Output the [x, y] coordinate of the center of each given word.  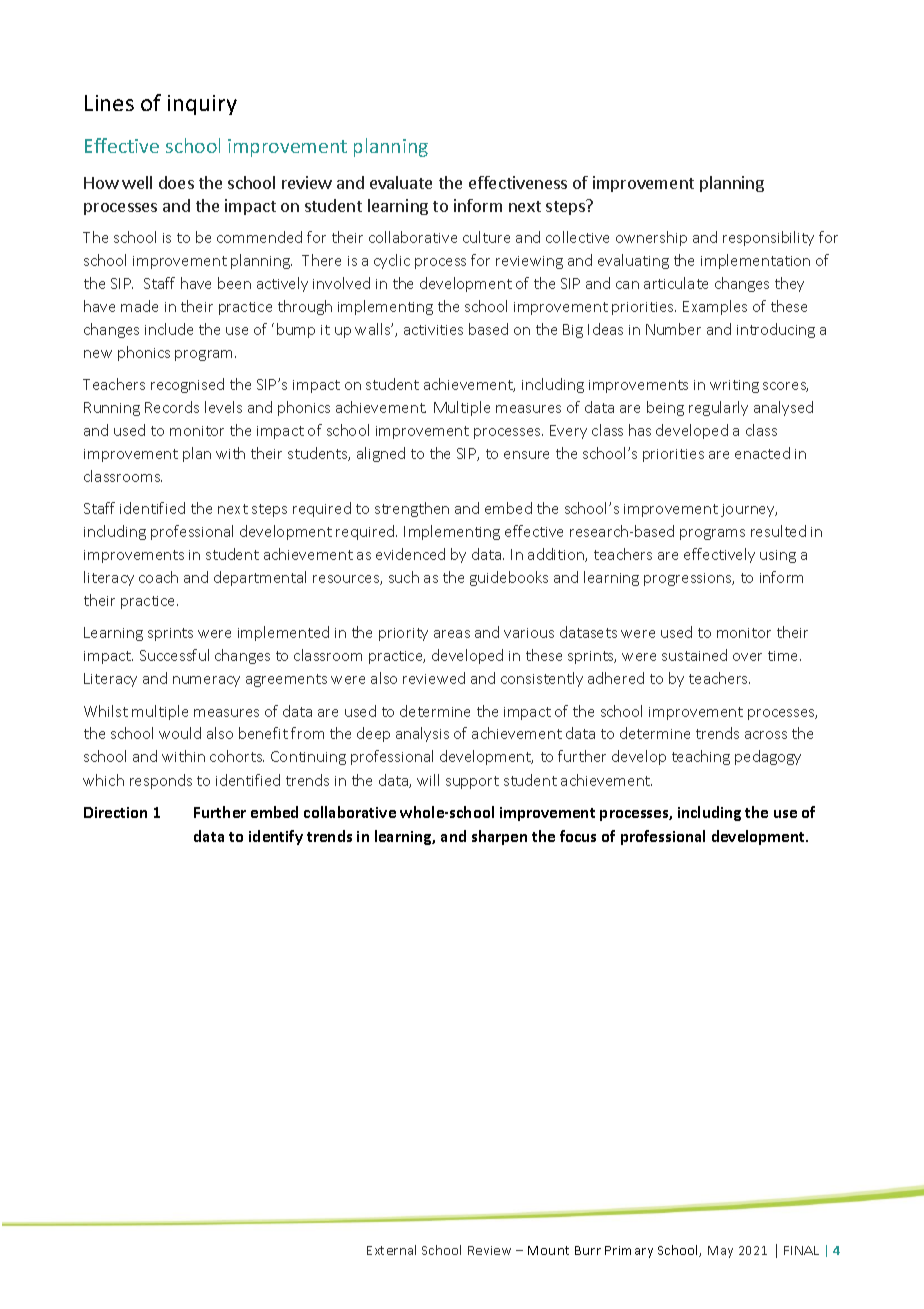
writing [734, 386]
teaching [701, 757]
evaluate [401, 182]
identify [276, 837]
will [428, 780]
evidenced [410, 554]
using [778, 556]
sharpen [499, 837]
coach [158, 577]
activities [433, 330]
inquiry [202, 105]
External [391, 1250]
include [169, 329]
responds [161, 781]
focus [578, 836]
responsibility [768, 238]
